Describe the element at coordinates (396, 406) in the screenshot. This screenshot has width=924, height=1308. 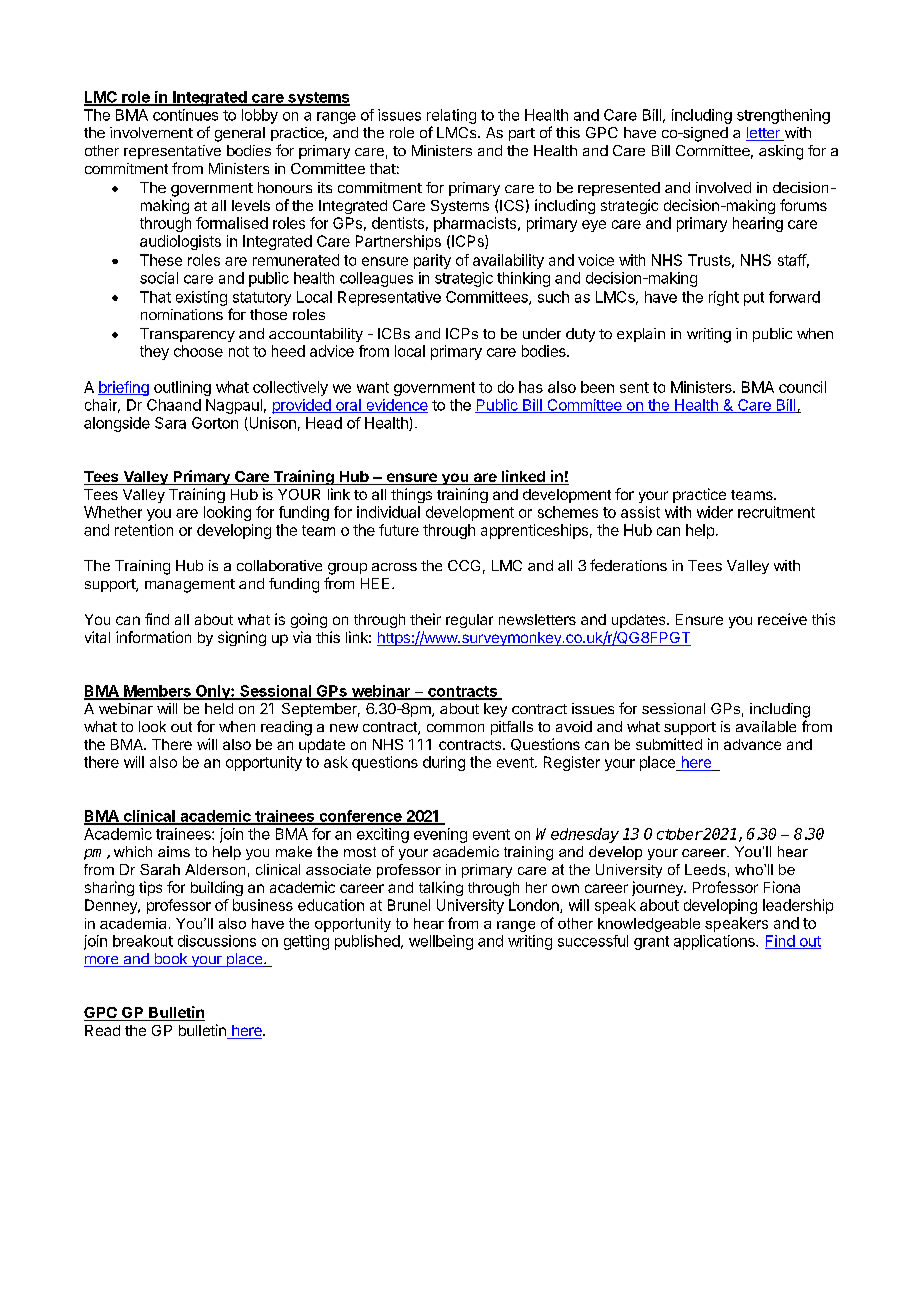
I see `evidence` at that location.
